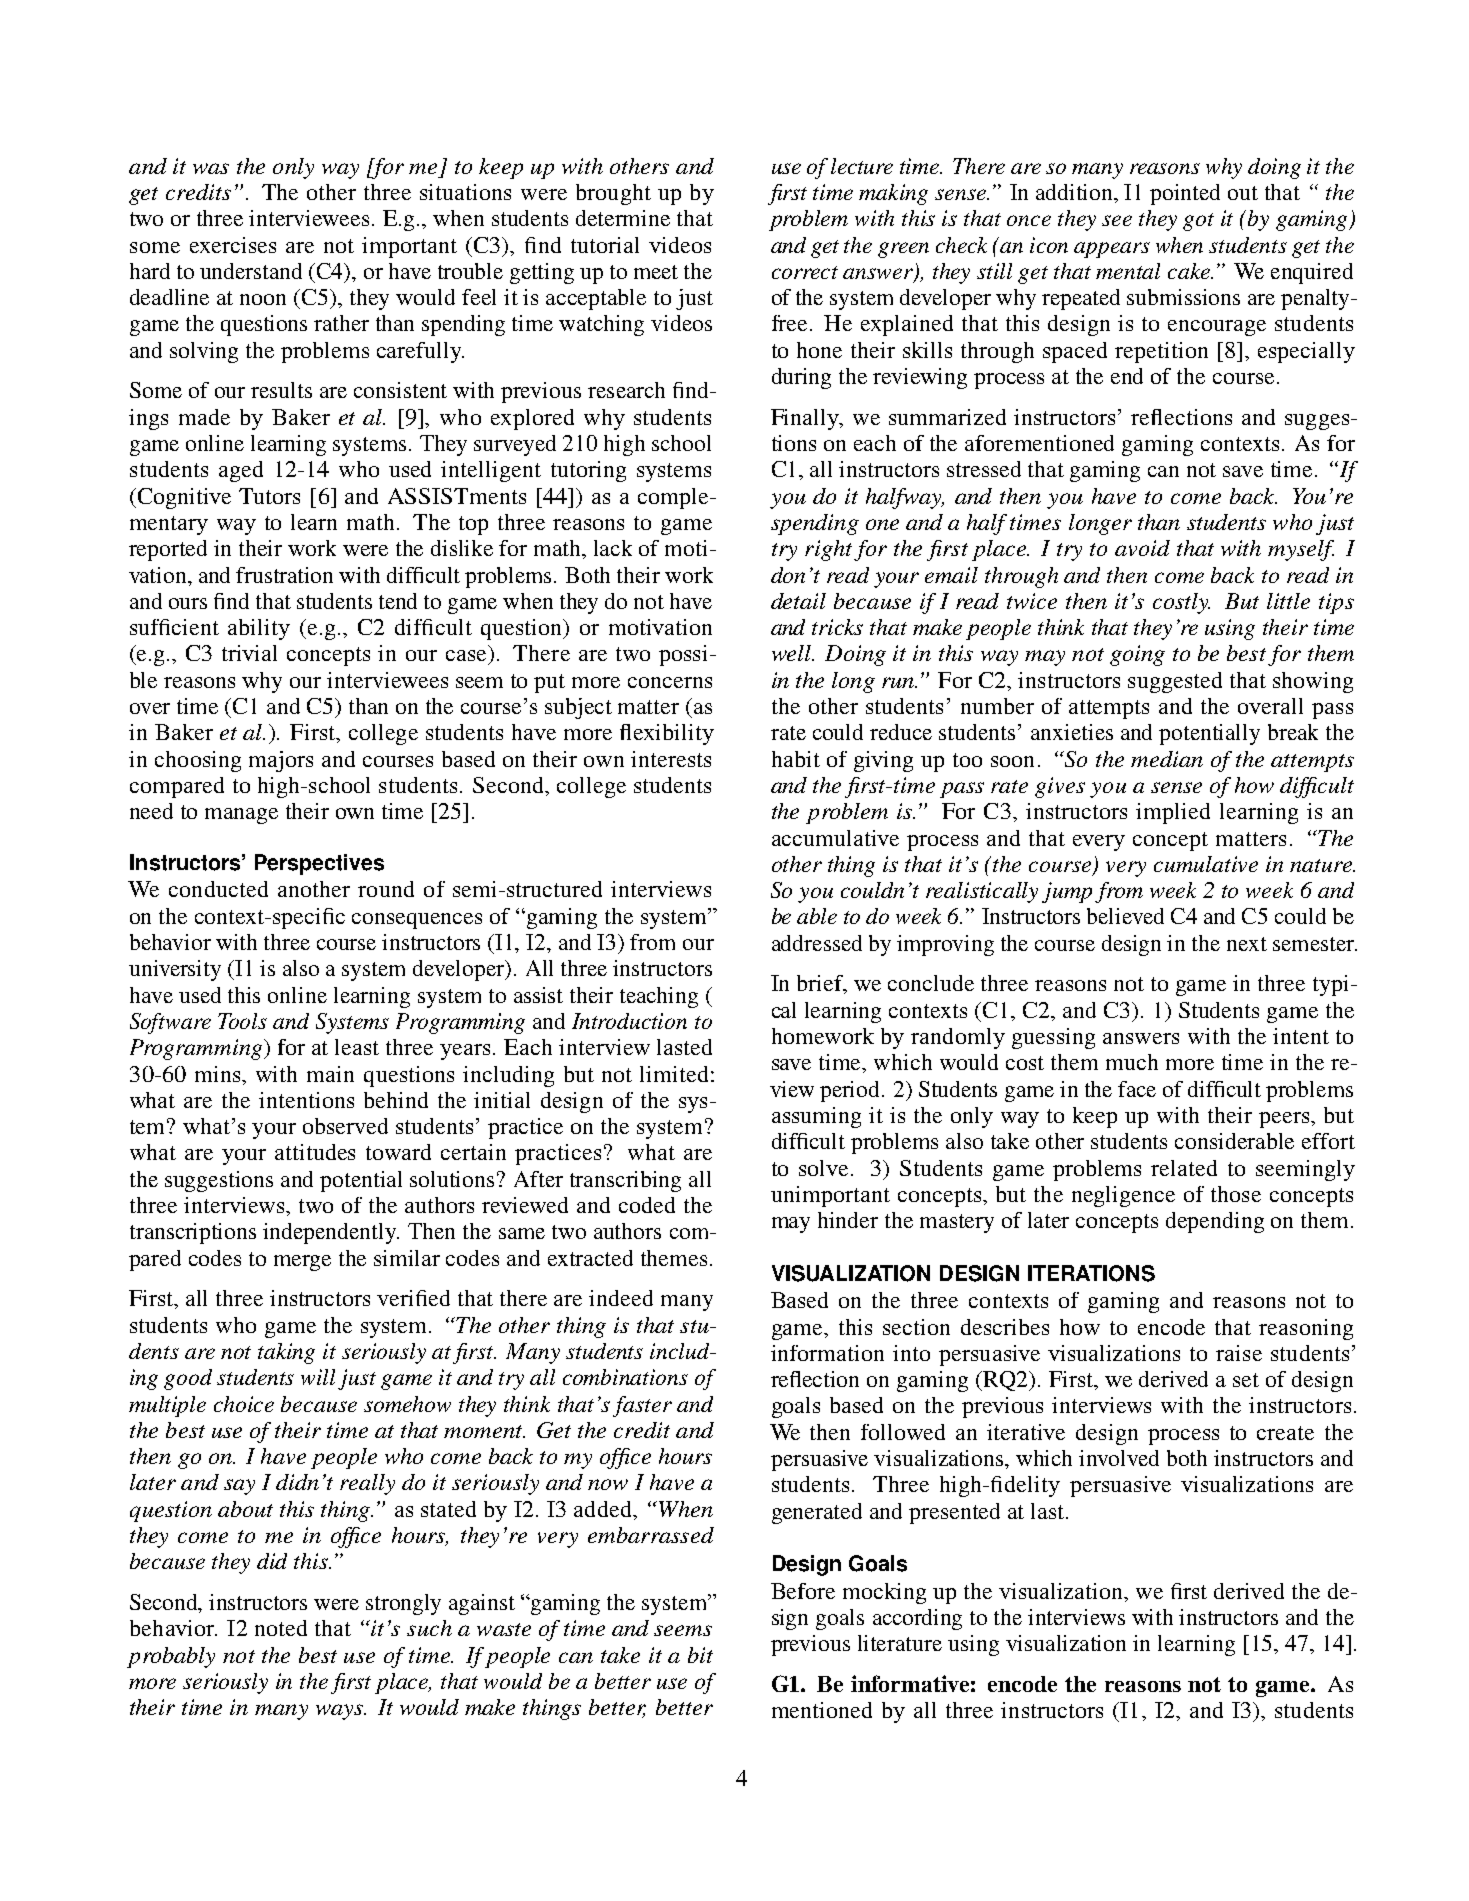 This screenshot has height=1901, width=1469. Describe the element at coordinates (1198, 222) in the screenshot. I see `got` at that location.
